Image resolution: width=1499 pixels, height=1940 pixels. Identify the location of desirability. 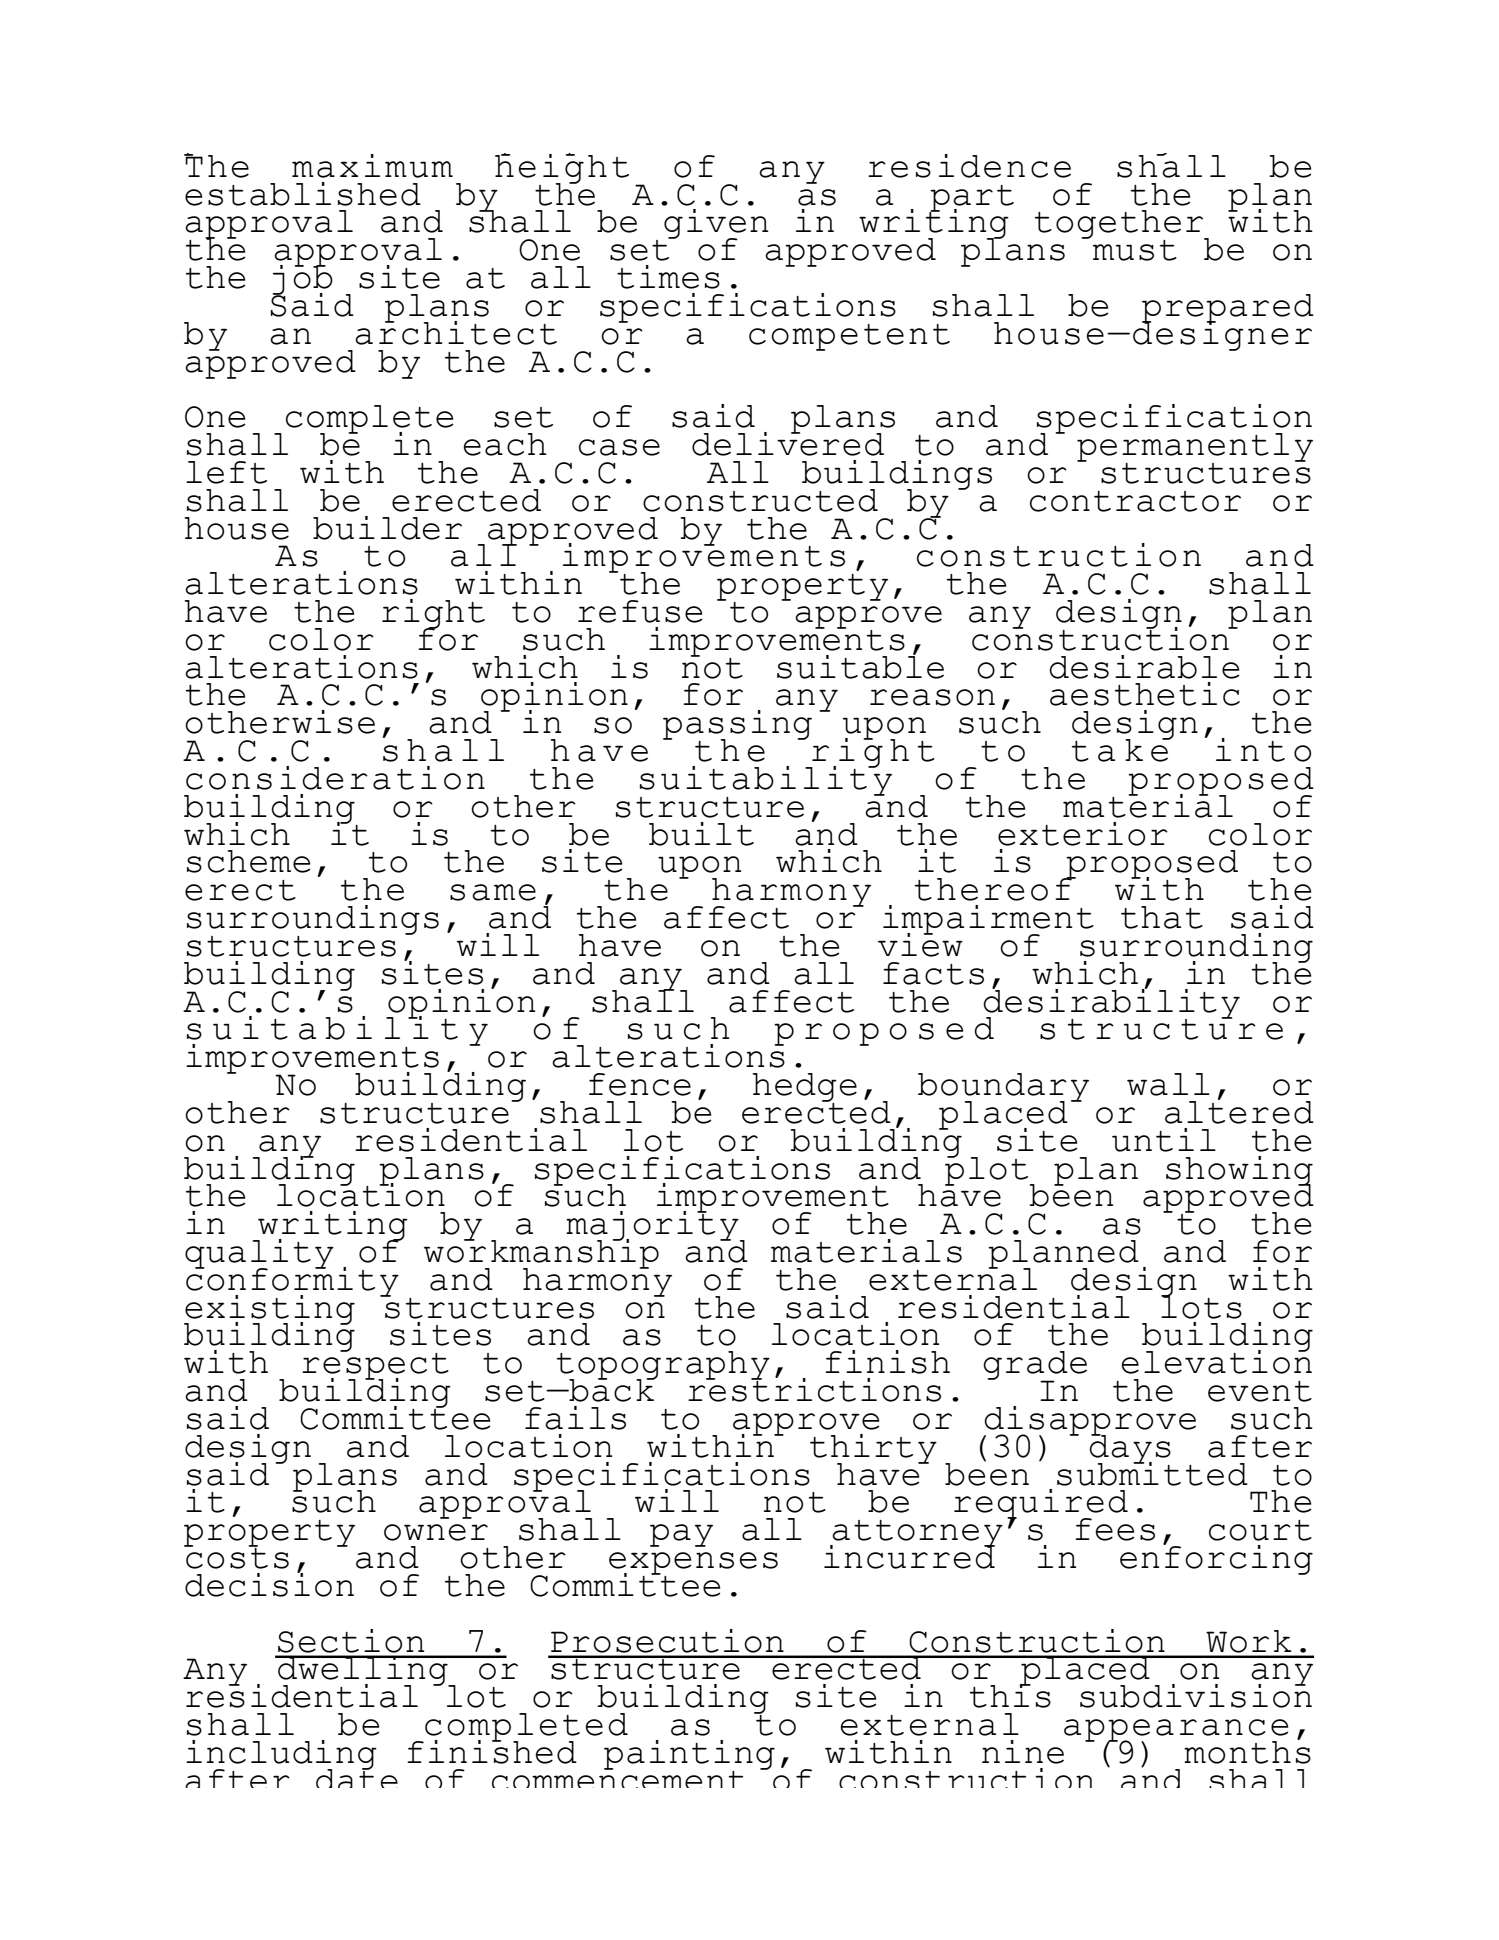
(1111, 1003).
